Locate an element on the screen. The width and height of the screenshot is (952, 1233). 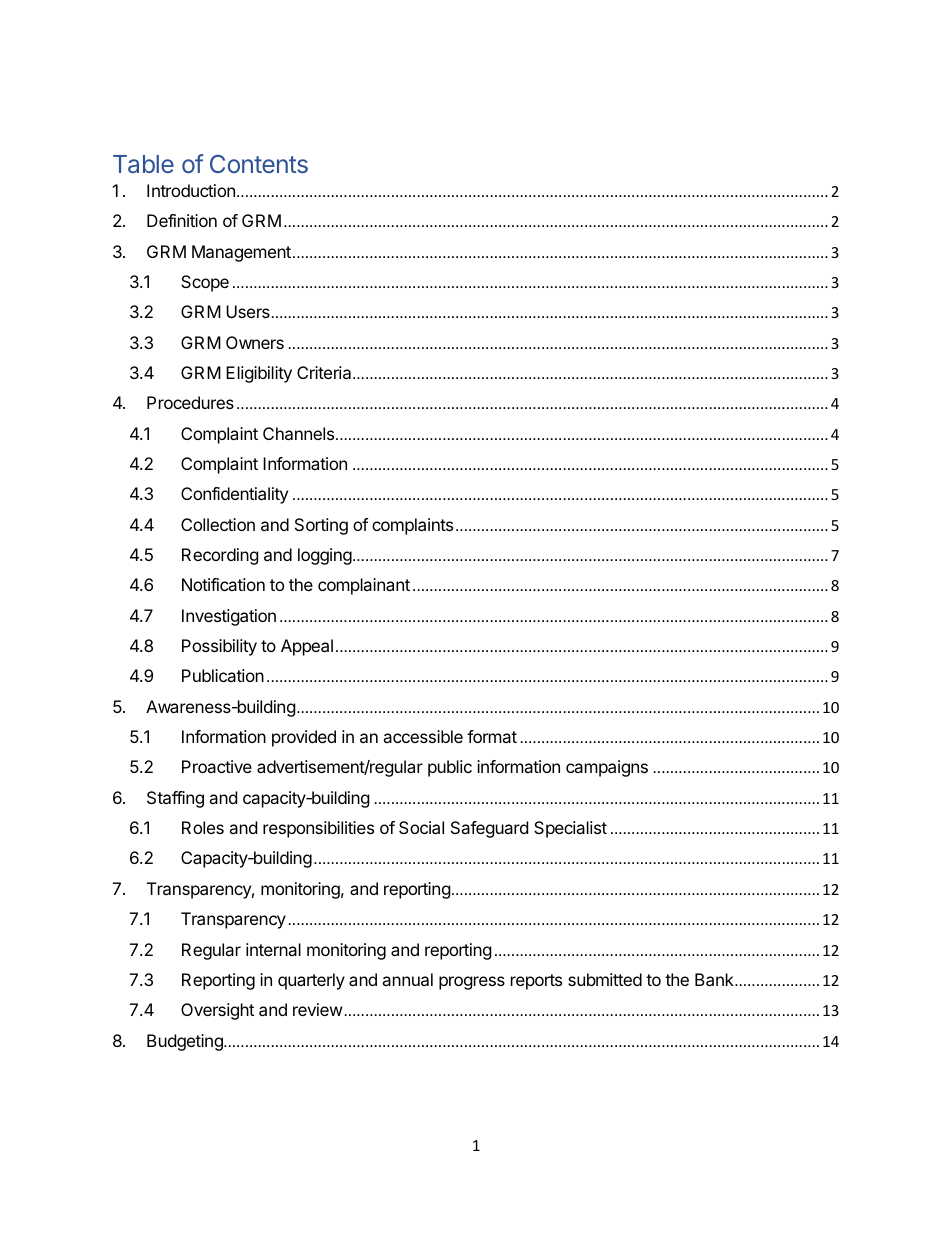
Owners is located at coordinates (255, 342).
